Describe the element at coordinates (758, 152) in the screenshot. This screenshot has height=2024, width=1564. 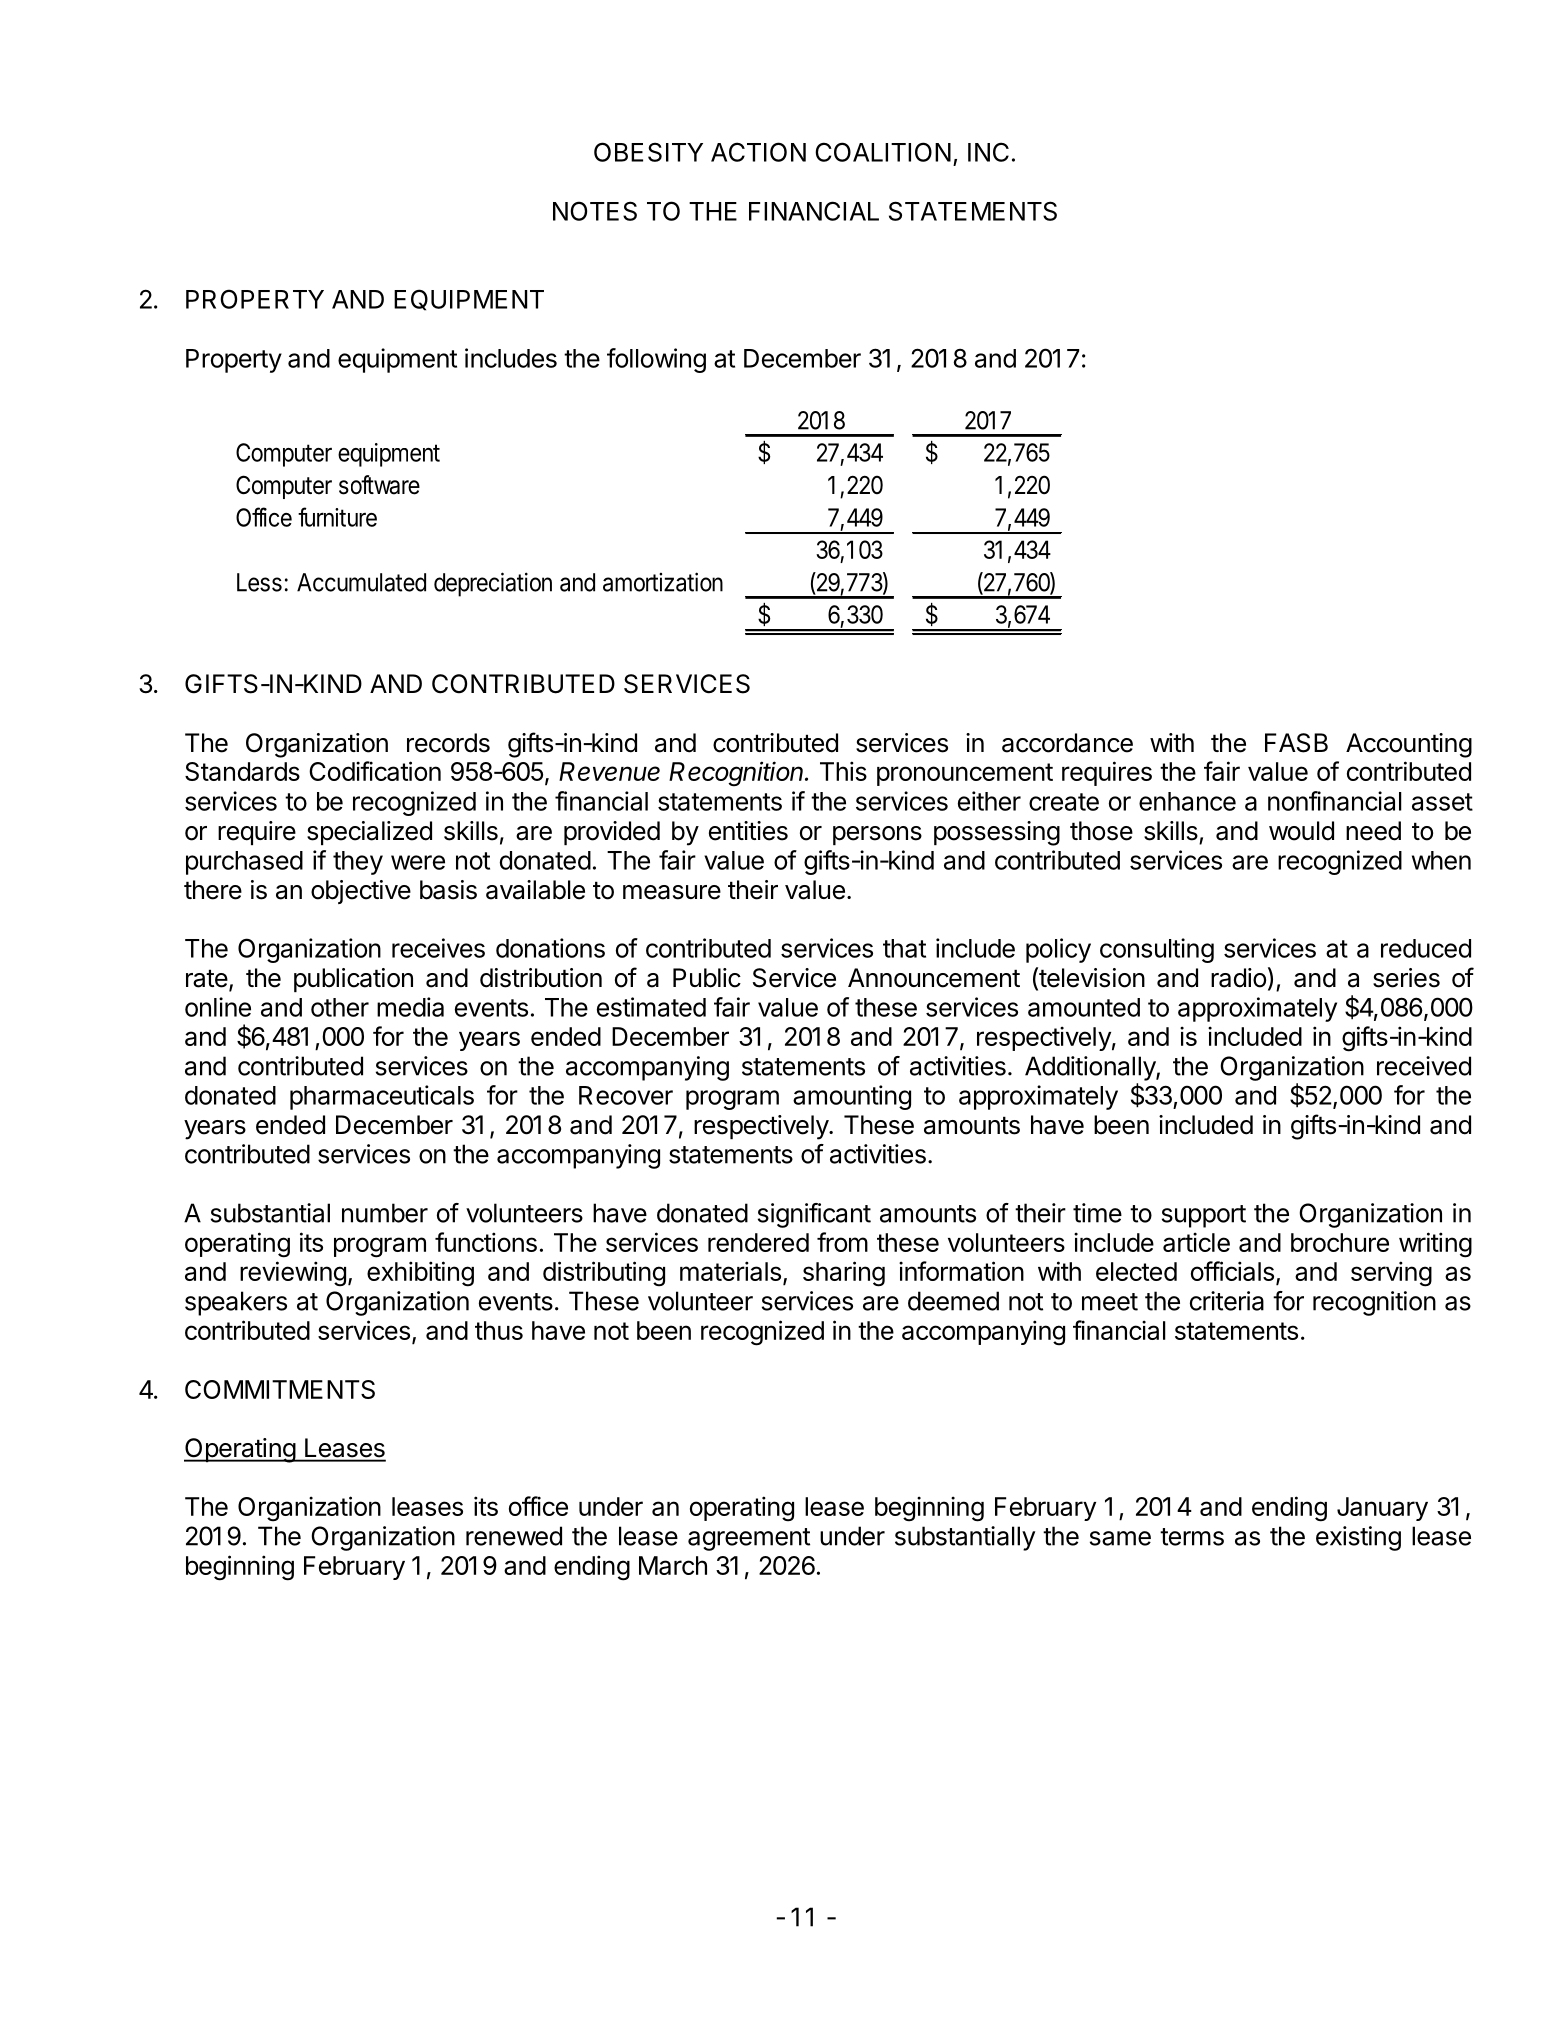
I see `ACTION` at that location.
